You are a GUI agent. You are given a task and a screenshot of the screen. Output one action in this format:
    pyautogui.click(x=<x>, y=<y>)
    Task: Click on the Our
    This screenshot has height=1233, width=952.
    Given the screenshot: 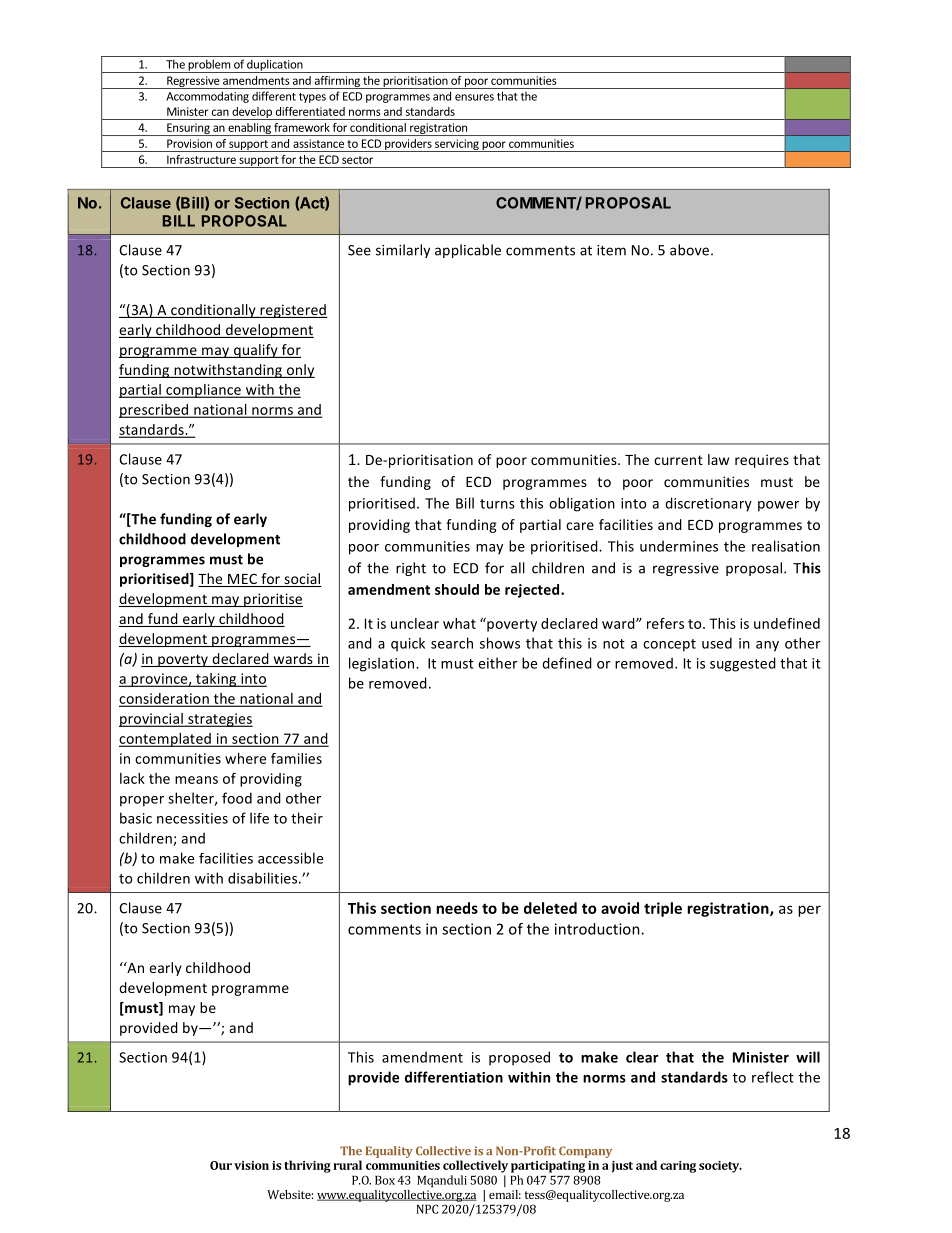 What is the action you would take?
    pyautogui.click(x=221, y=1165)
